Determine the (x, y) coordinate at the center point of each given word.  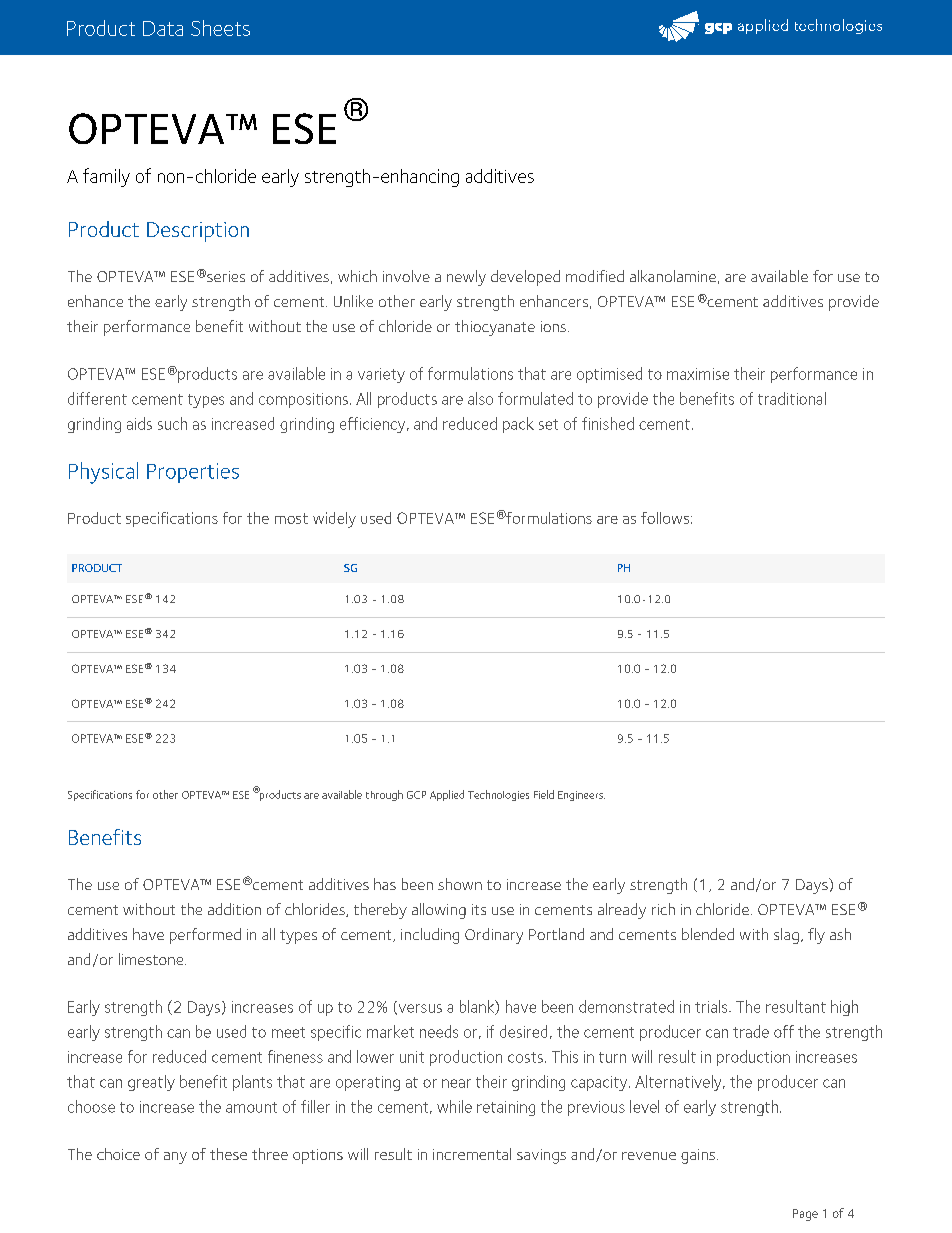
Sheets (220, 28)
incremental (472, 1154)
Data (163, 28)
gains (698, 1156)
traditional (792, 398)
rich (663, 909)
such (172, 423)
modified (595, 276)
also (480, 398)
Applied (447, 795)
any (175, 1158)
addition (234, 909)
